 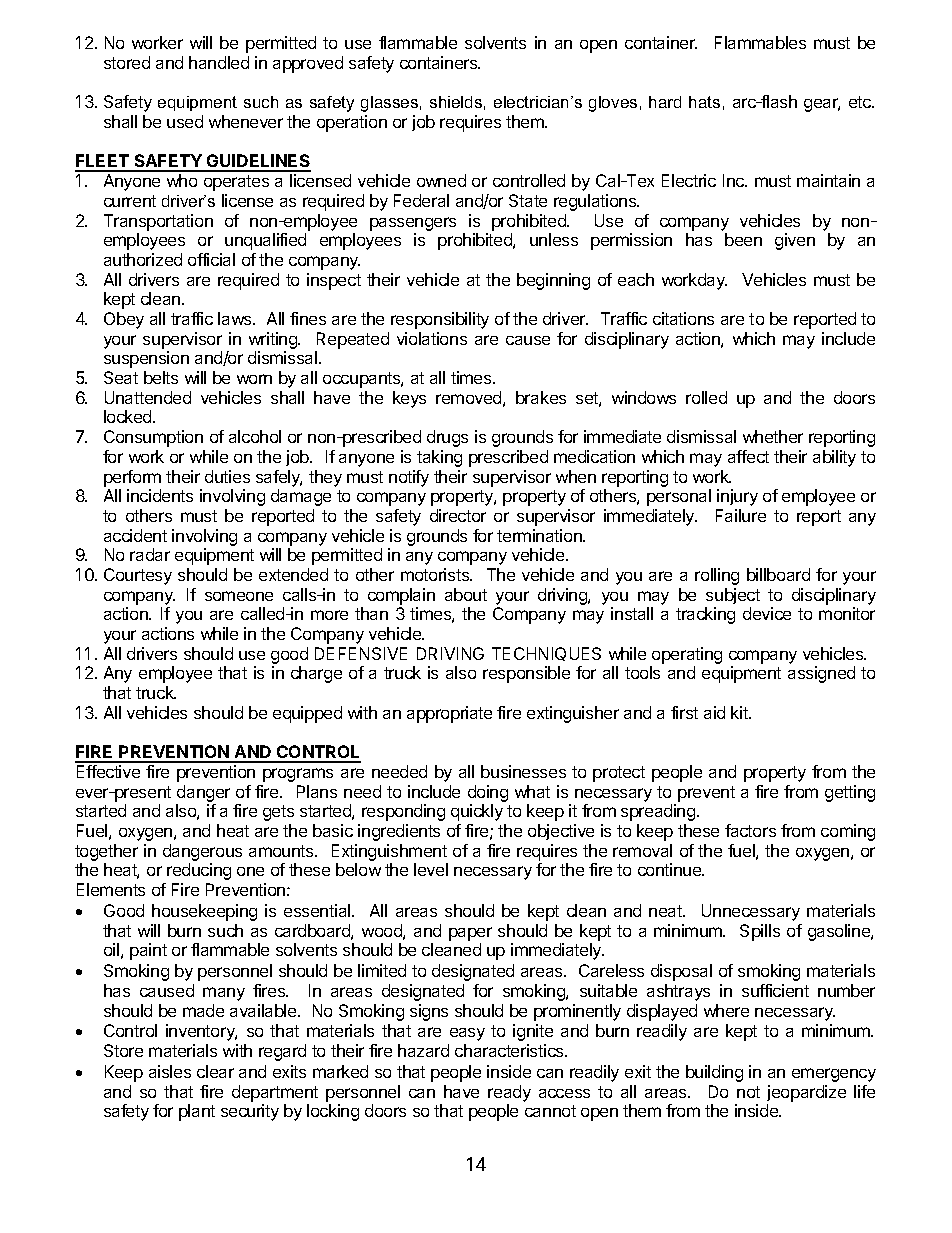 I want to click on hats, so click(x=704, y=102).
